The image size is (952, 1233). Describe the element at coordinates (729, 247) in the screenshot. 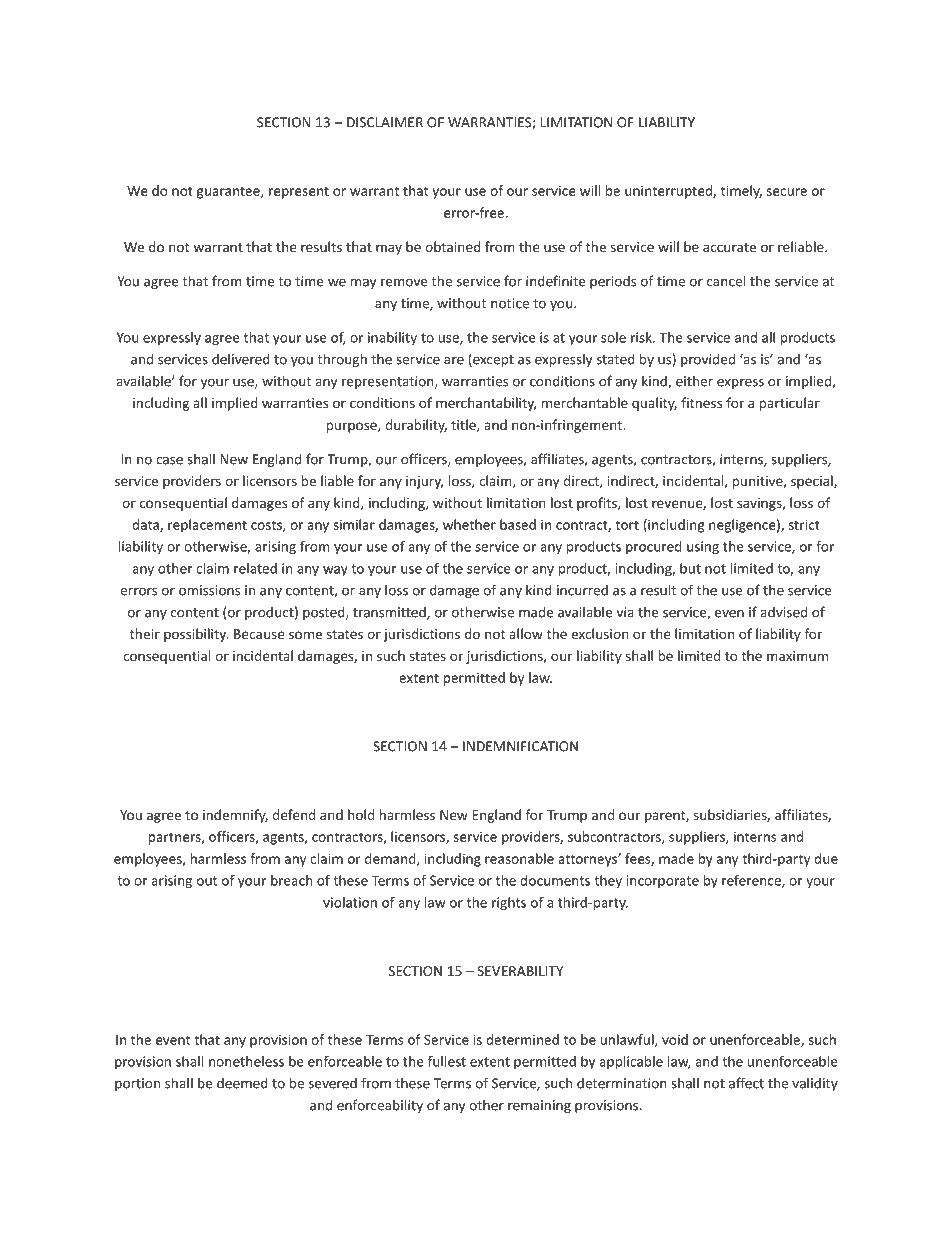

I see `accurate` at that location.
